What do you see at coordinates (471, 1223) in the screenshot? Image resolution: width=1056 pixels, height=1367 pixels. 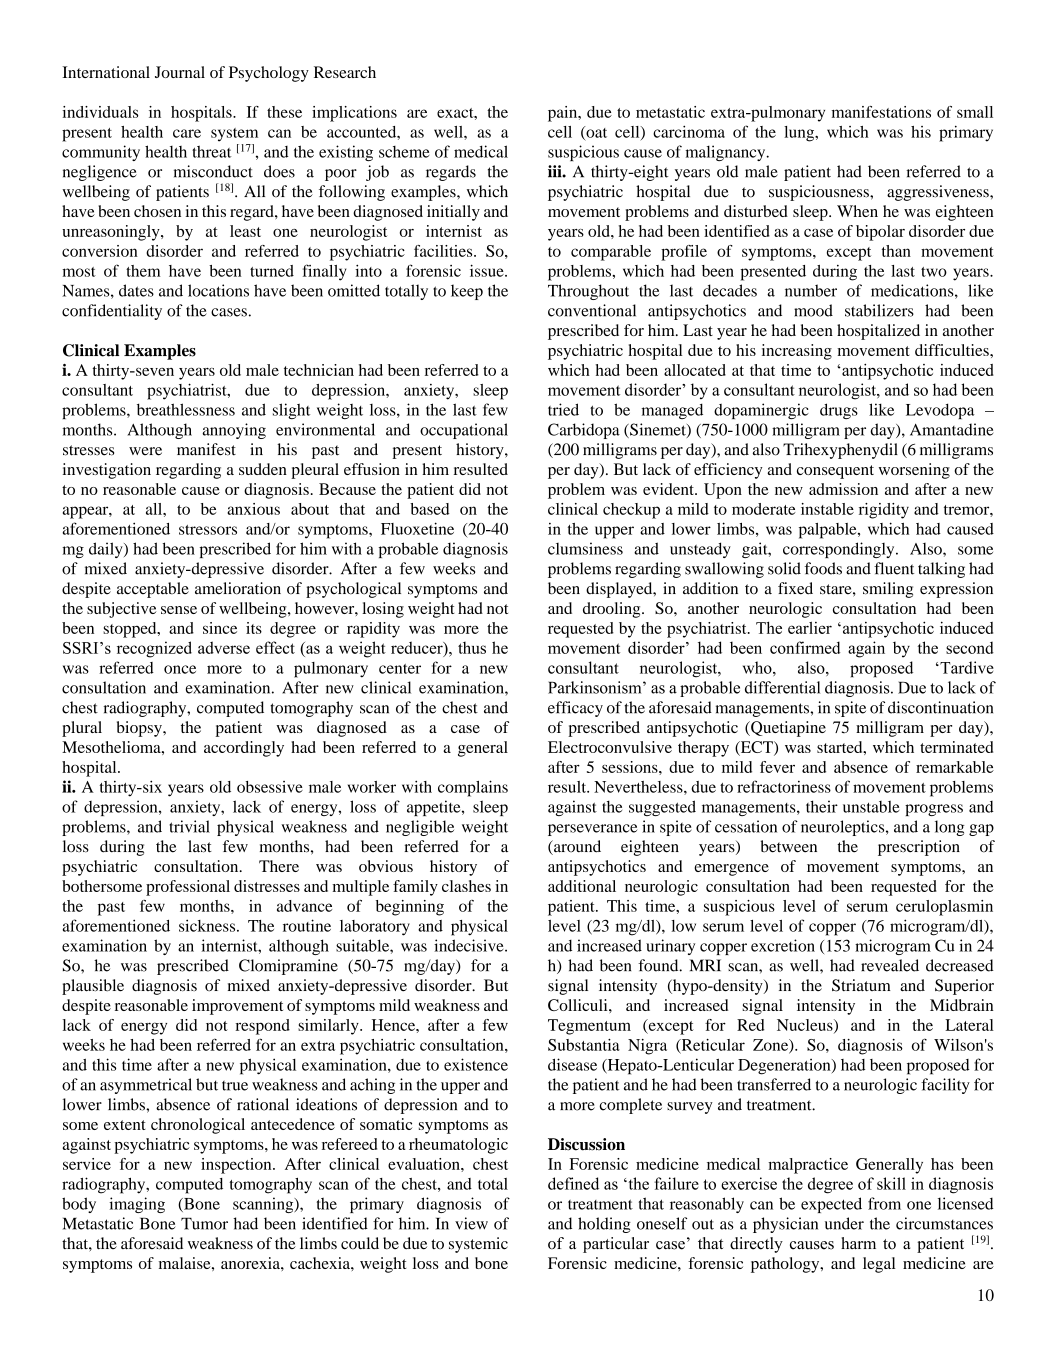 I see `view` at bounding box center [471, 1223].
